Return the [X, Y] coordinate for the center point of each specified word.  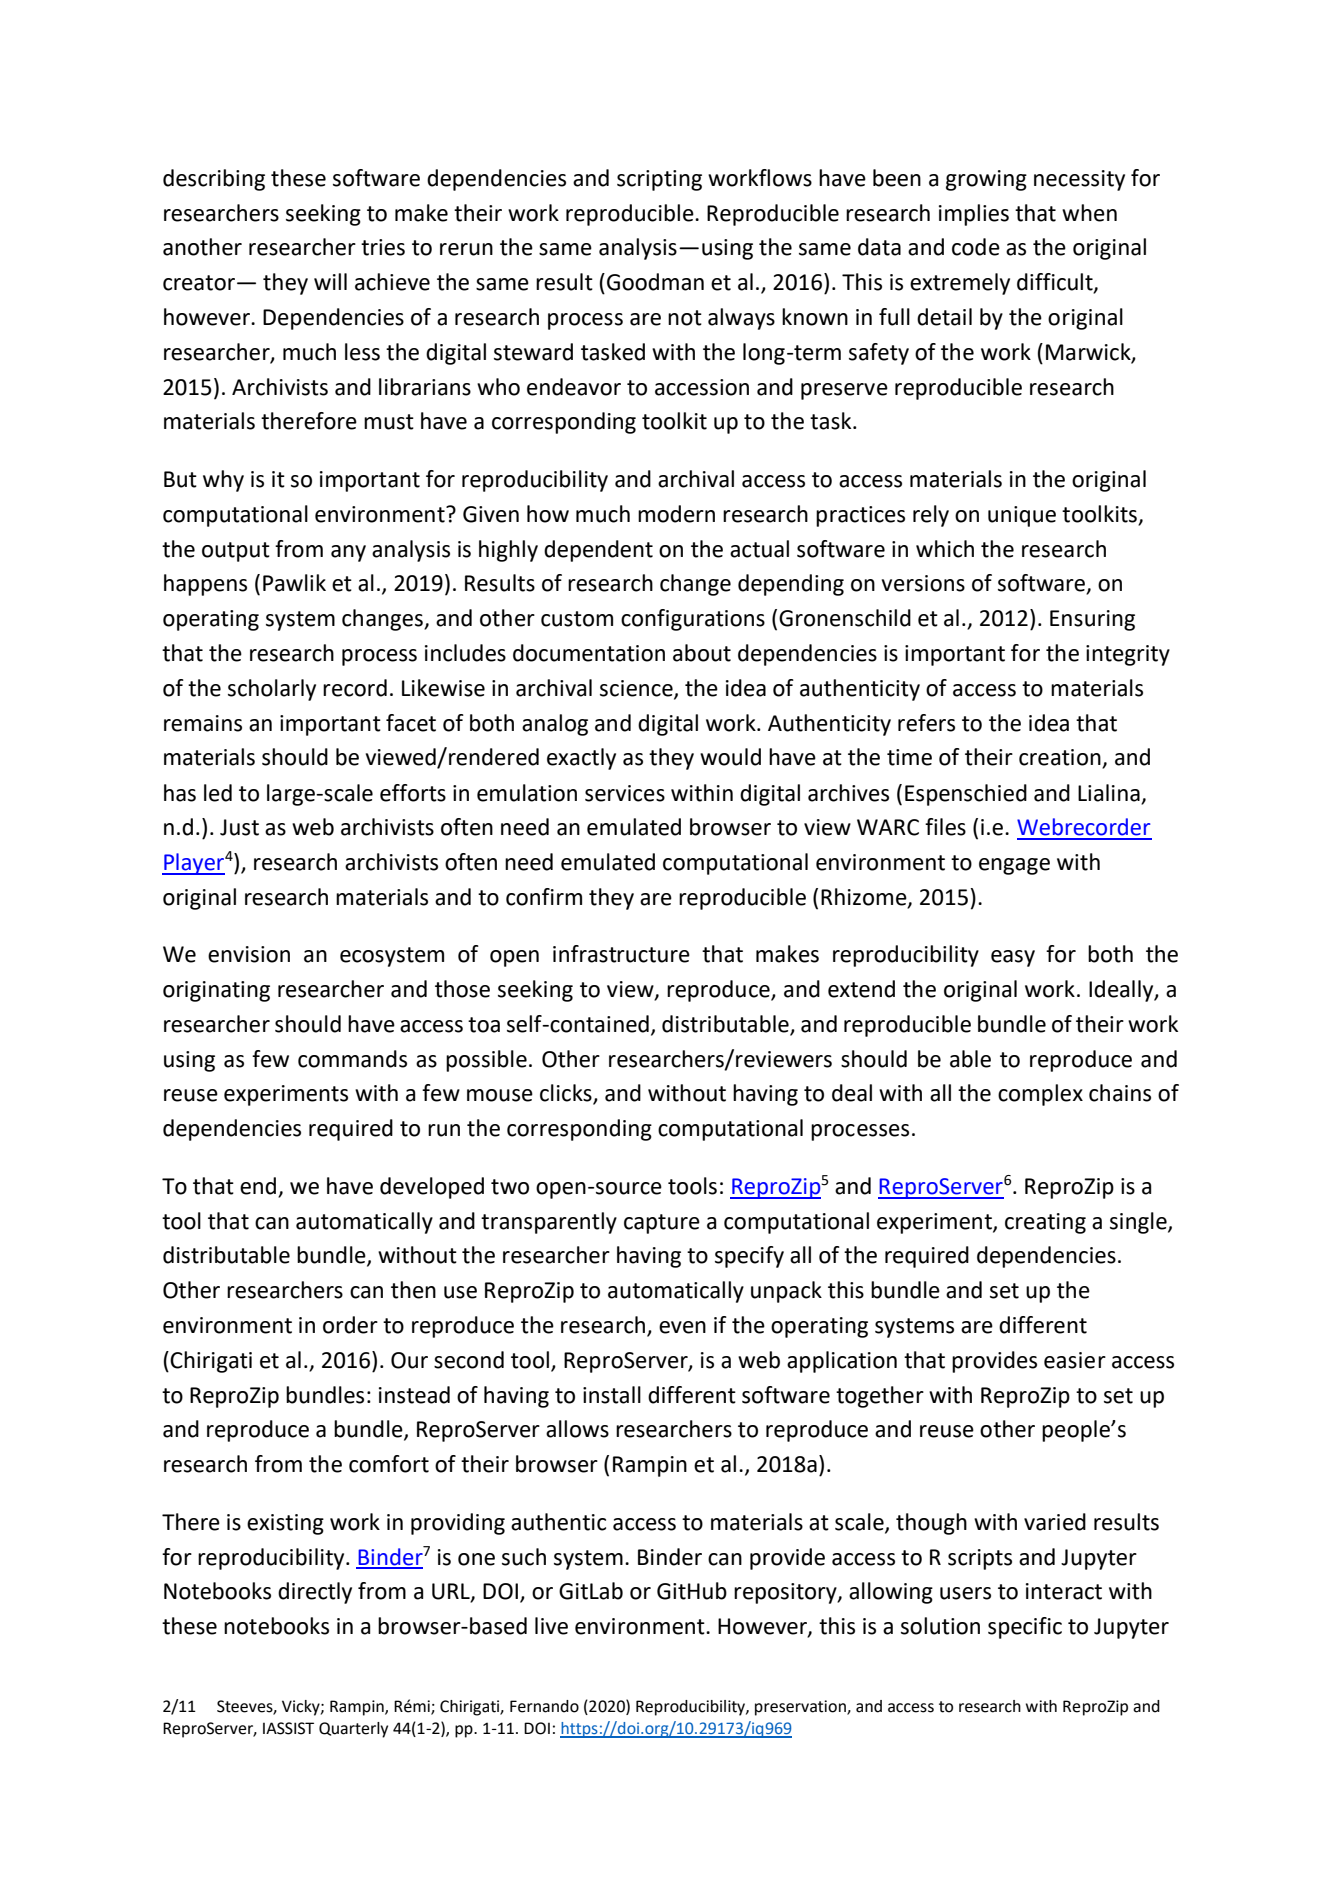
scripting [659, 180]
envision [249, 954]
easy [1013, 958]
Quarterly [353, 1730]
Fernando [544, 1706]
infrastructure [621, 954]
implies [974, 215]
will [330, 281]
